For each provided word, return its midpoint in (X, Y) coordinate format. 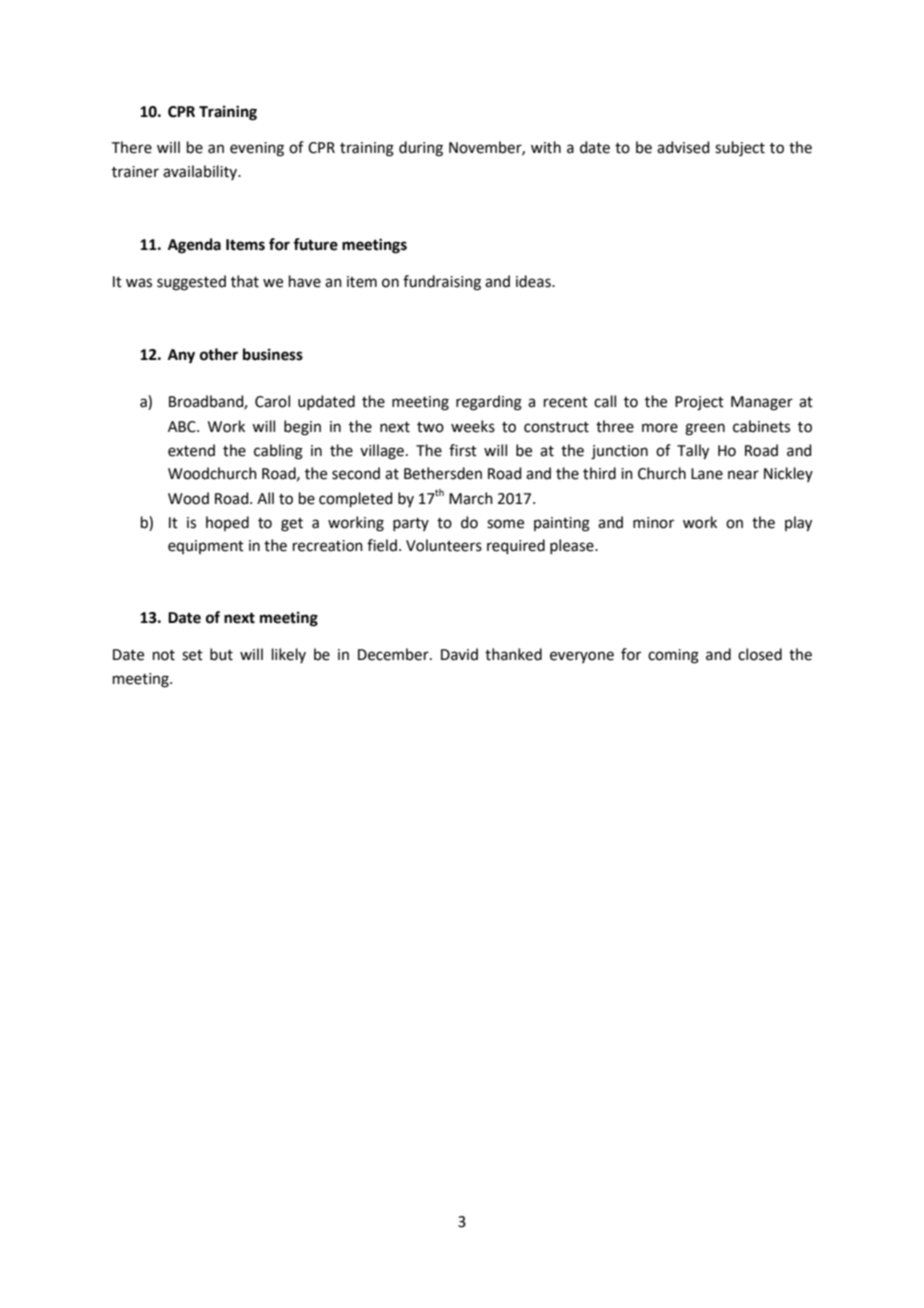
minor (653, 523)
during (421, 149)
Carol (272, 401)
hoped (227, 523)
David (459, 654)
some (505, 524)
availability (201, 172)
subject (740, 149)
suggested (191, 283)
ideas (534, 281)
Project (699, 403)
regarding (489, 403)
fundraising (442, 283)
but (221, 654)
